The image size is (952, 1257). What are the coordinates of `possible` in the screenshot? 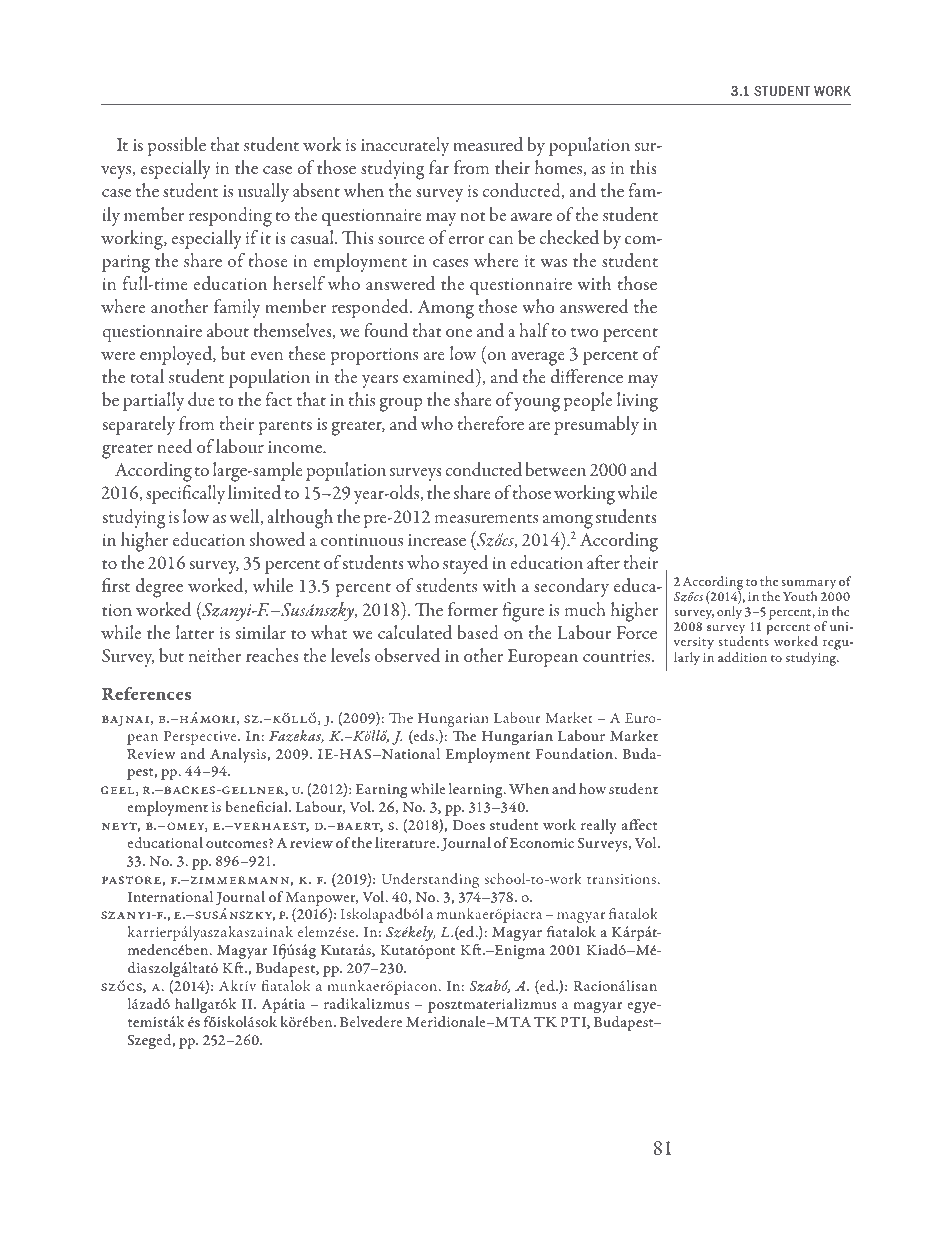 It's located at (176, 146).
